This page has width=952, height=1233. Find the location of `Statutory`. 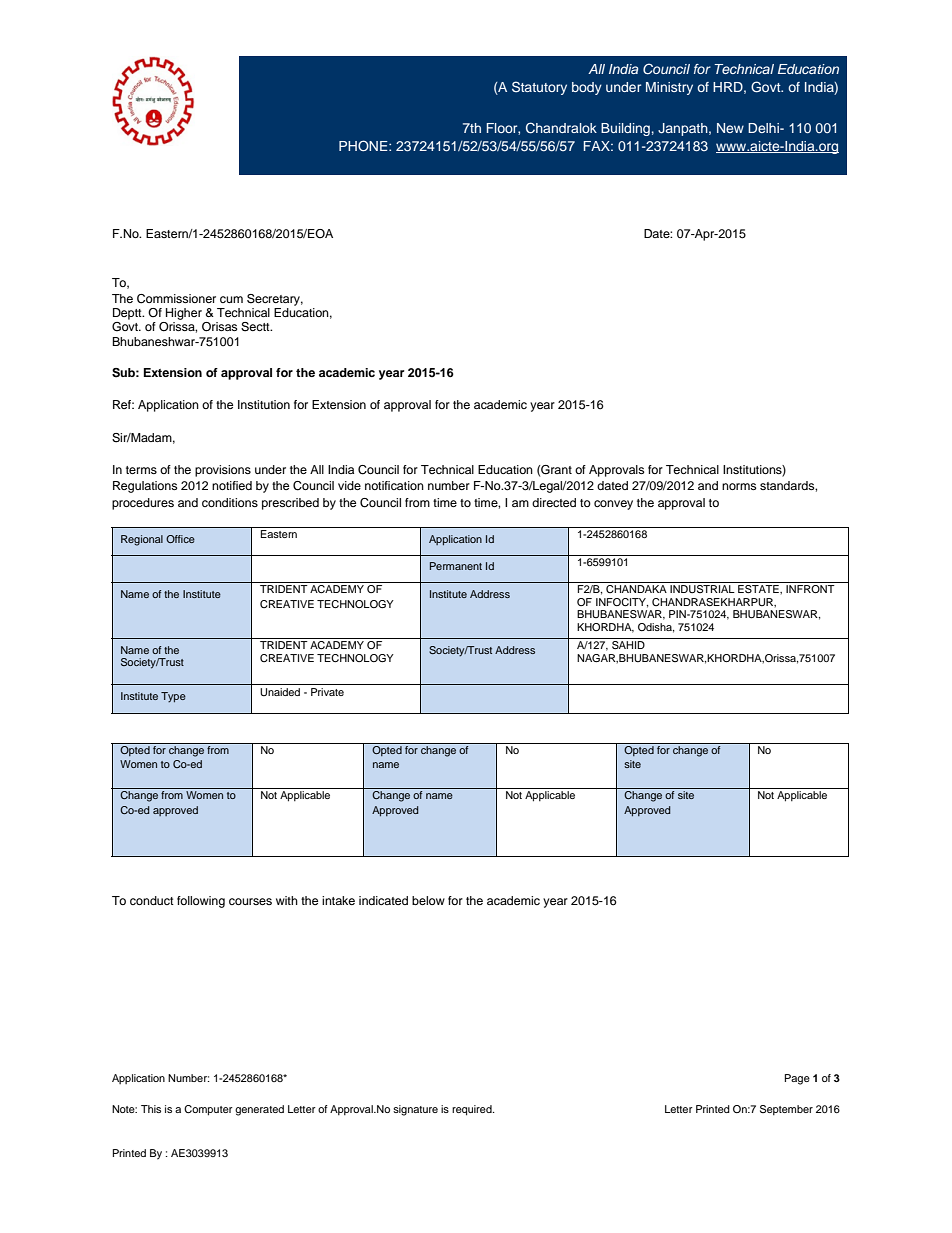

Statutory is located at coordinates (539, 88).
